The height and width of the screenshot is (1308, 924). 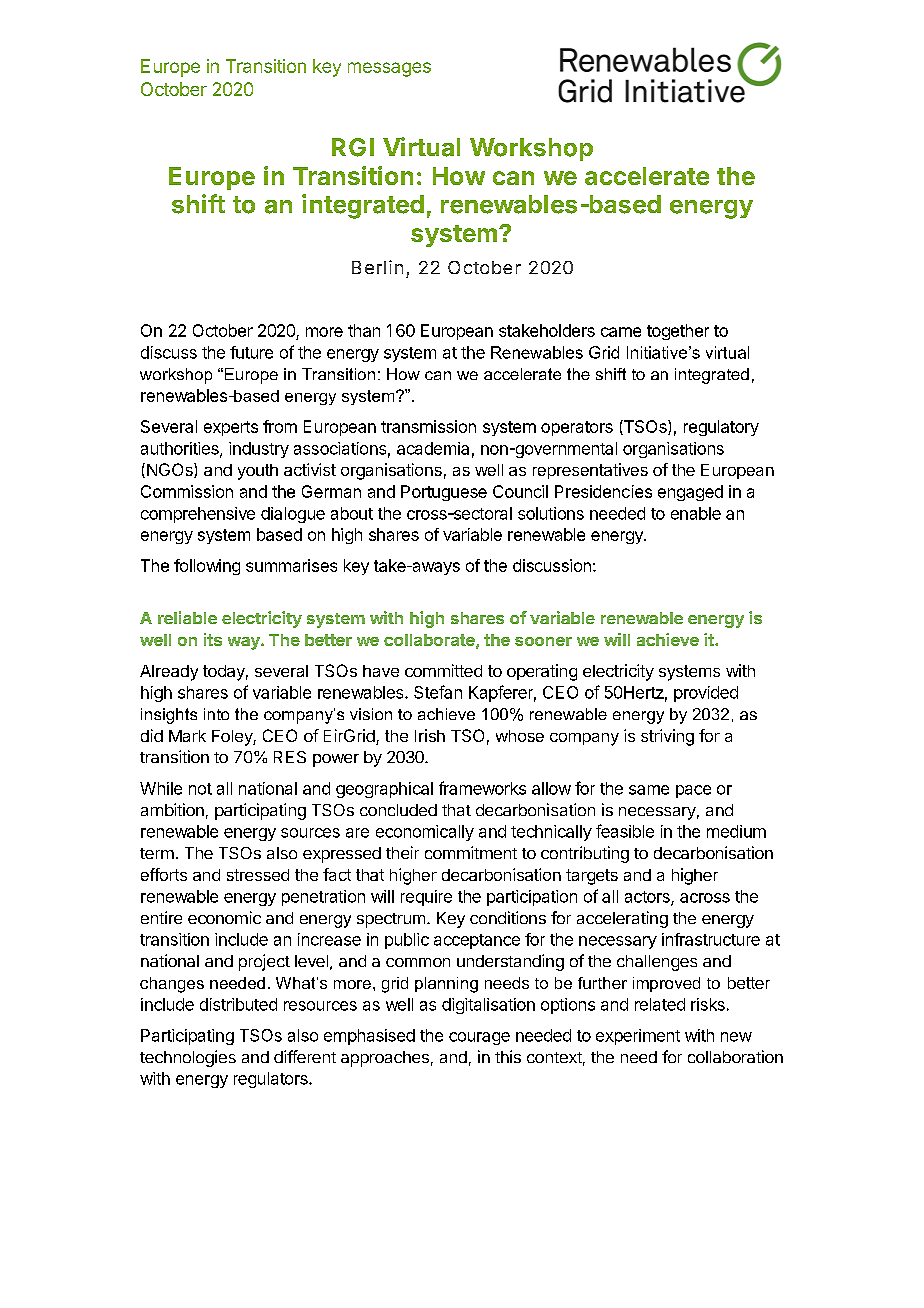 I want to click on messages, so click(x=389, y=69).
